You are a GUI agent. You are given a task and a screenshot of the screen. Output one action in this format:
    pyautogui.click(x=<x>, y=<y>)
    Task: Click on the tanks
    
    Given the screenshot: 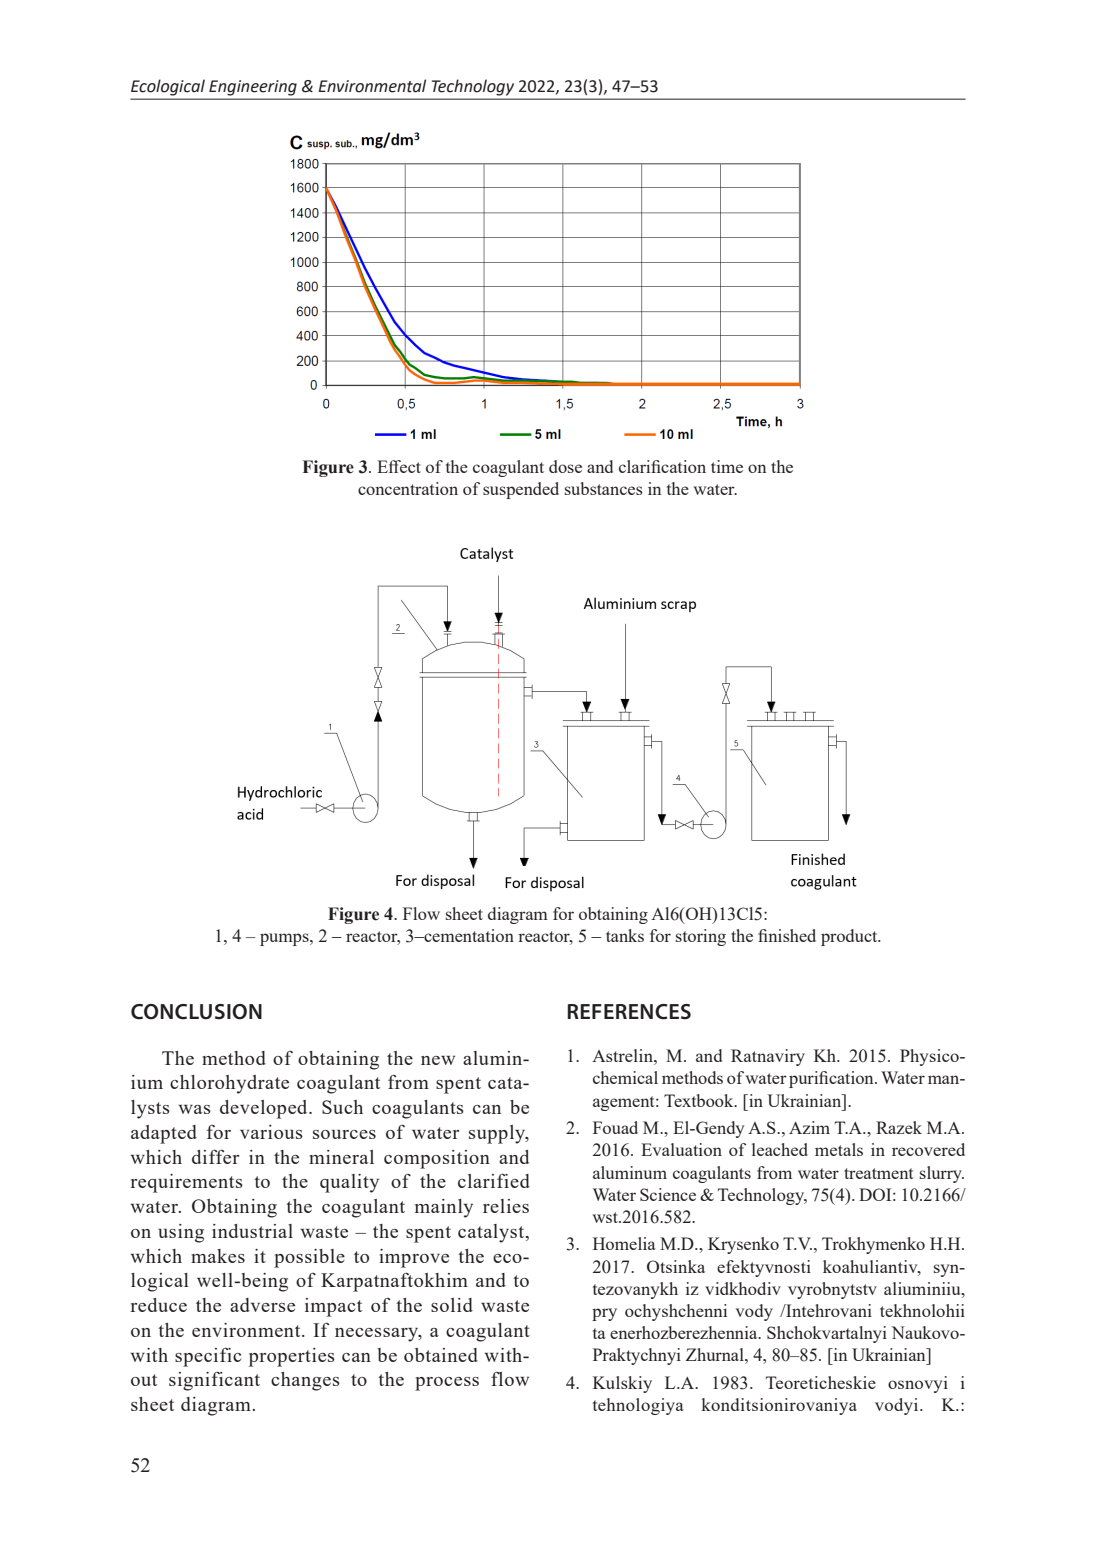 What is the action you would take?
    pyautogui.click(x=625, y=935)
